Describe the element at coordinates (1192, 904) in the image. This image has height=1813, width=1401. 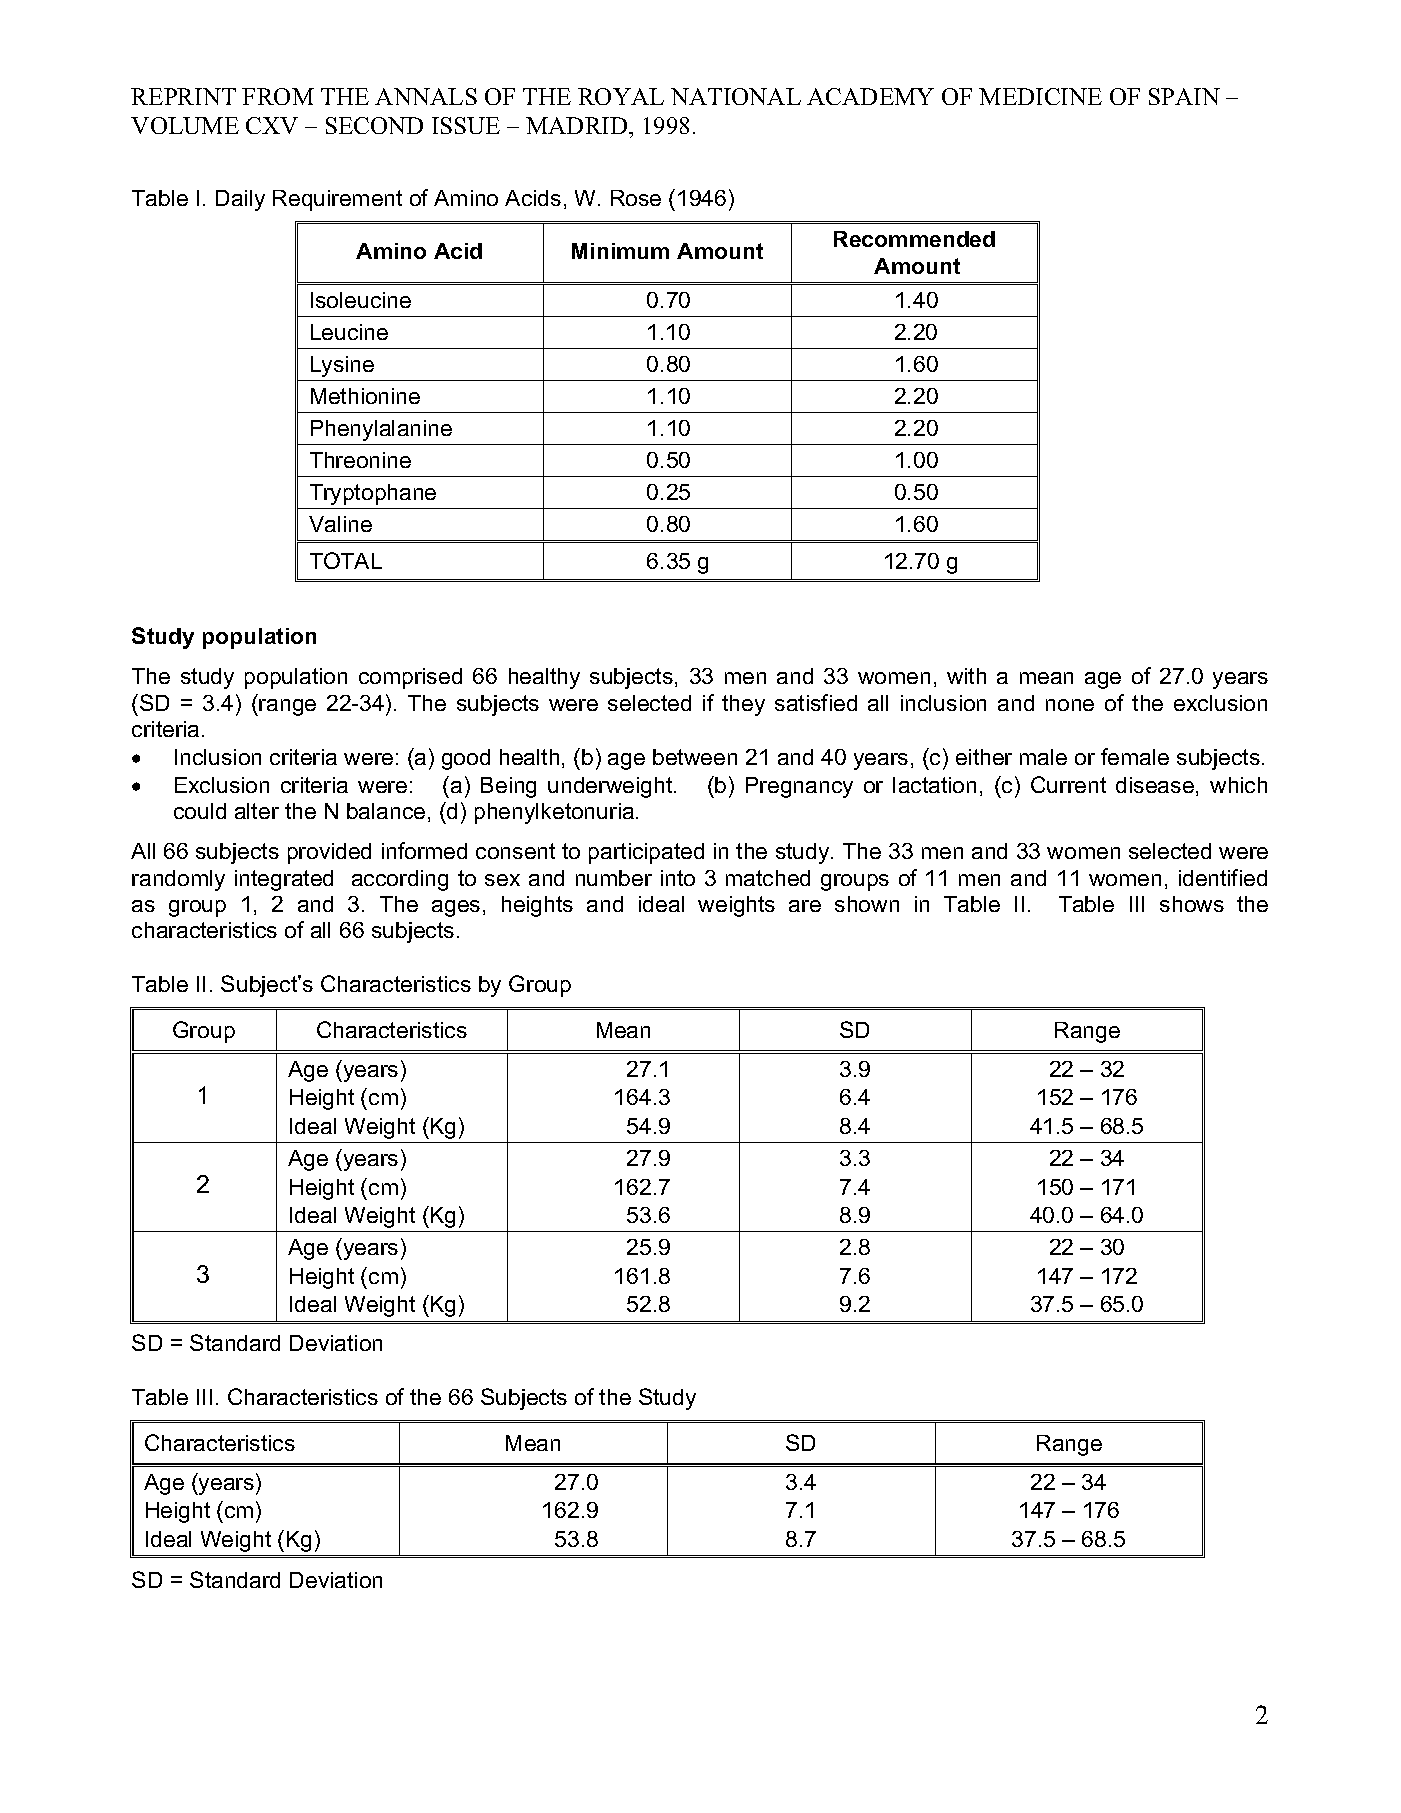
I see `shows` at that location.
